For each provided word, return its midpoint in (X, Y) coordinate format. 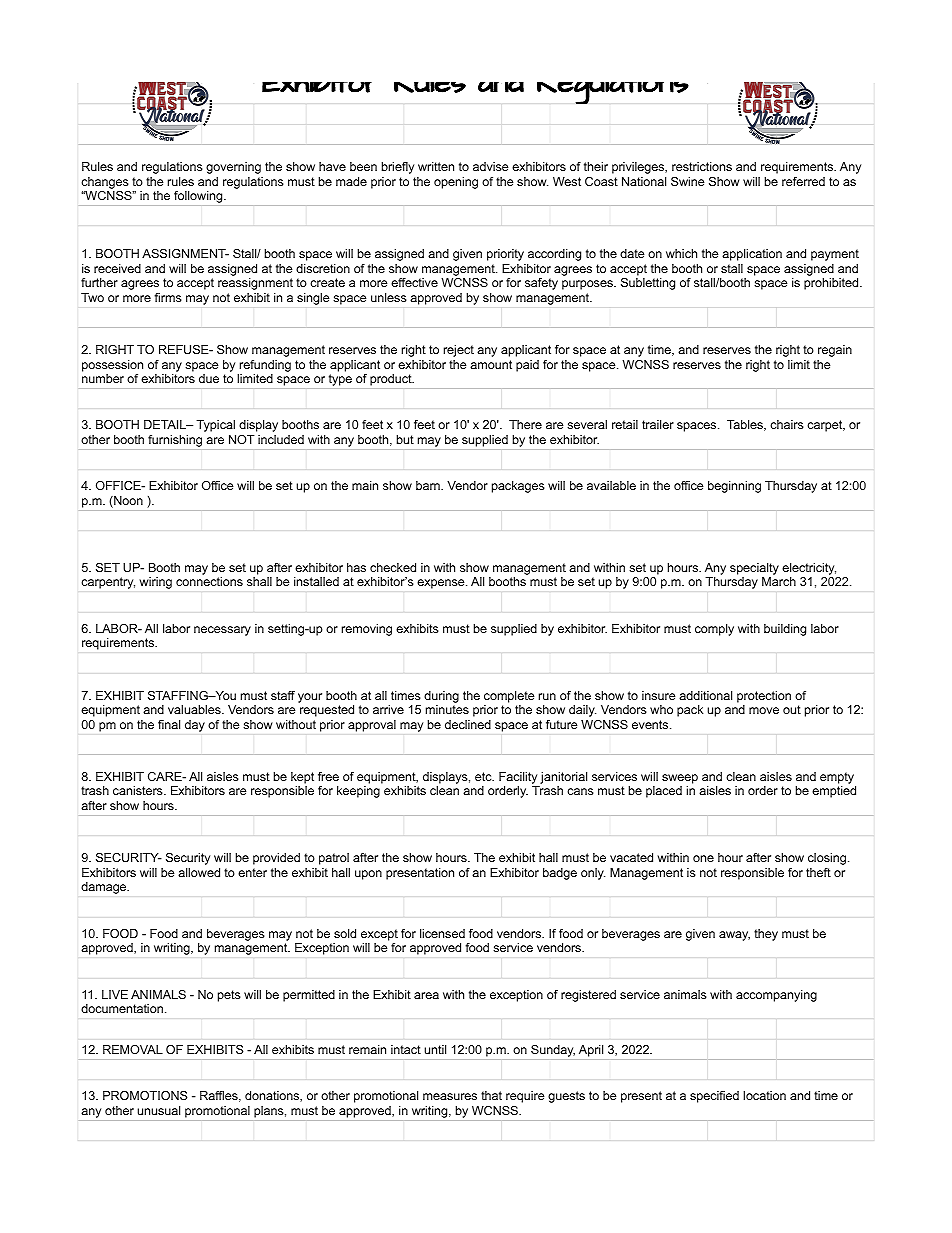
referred (803, 181)
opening (456, 183)
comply (714, 630)
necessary (222, 631)
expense (442, 584)
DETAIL (166, 424)
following (199, 197)
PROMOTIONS (145, 1095)
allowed (199, 872)
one (703, 858)
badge (560, 874)
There (525, 424)
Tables (746, 425)
